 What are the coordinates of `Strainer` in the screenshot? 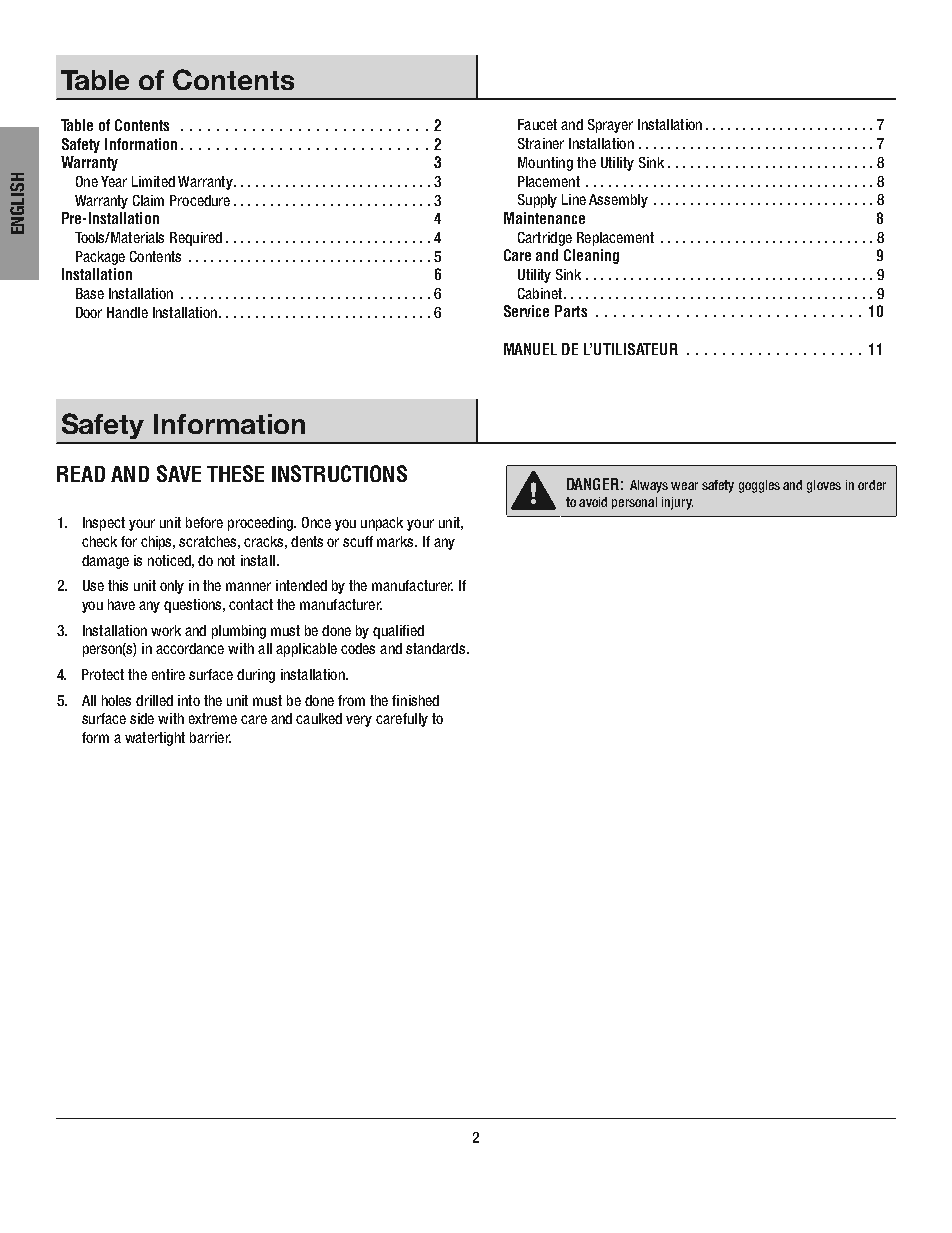 It's located at (541, 143).
